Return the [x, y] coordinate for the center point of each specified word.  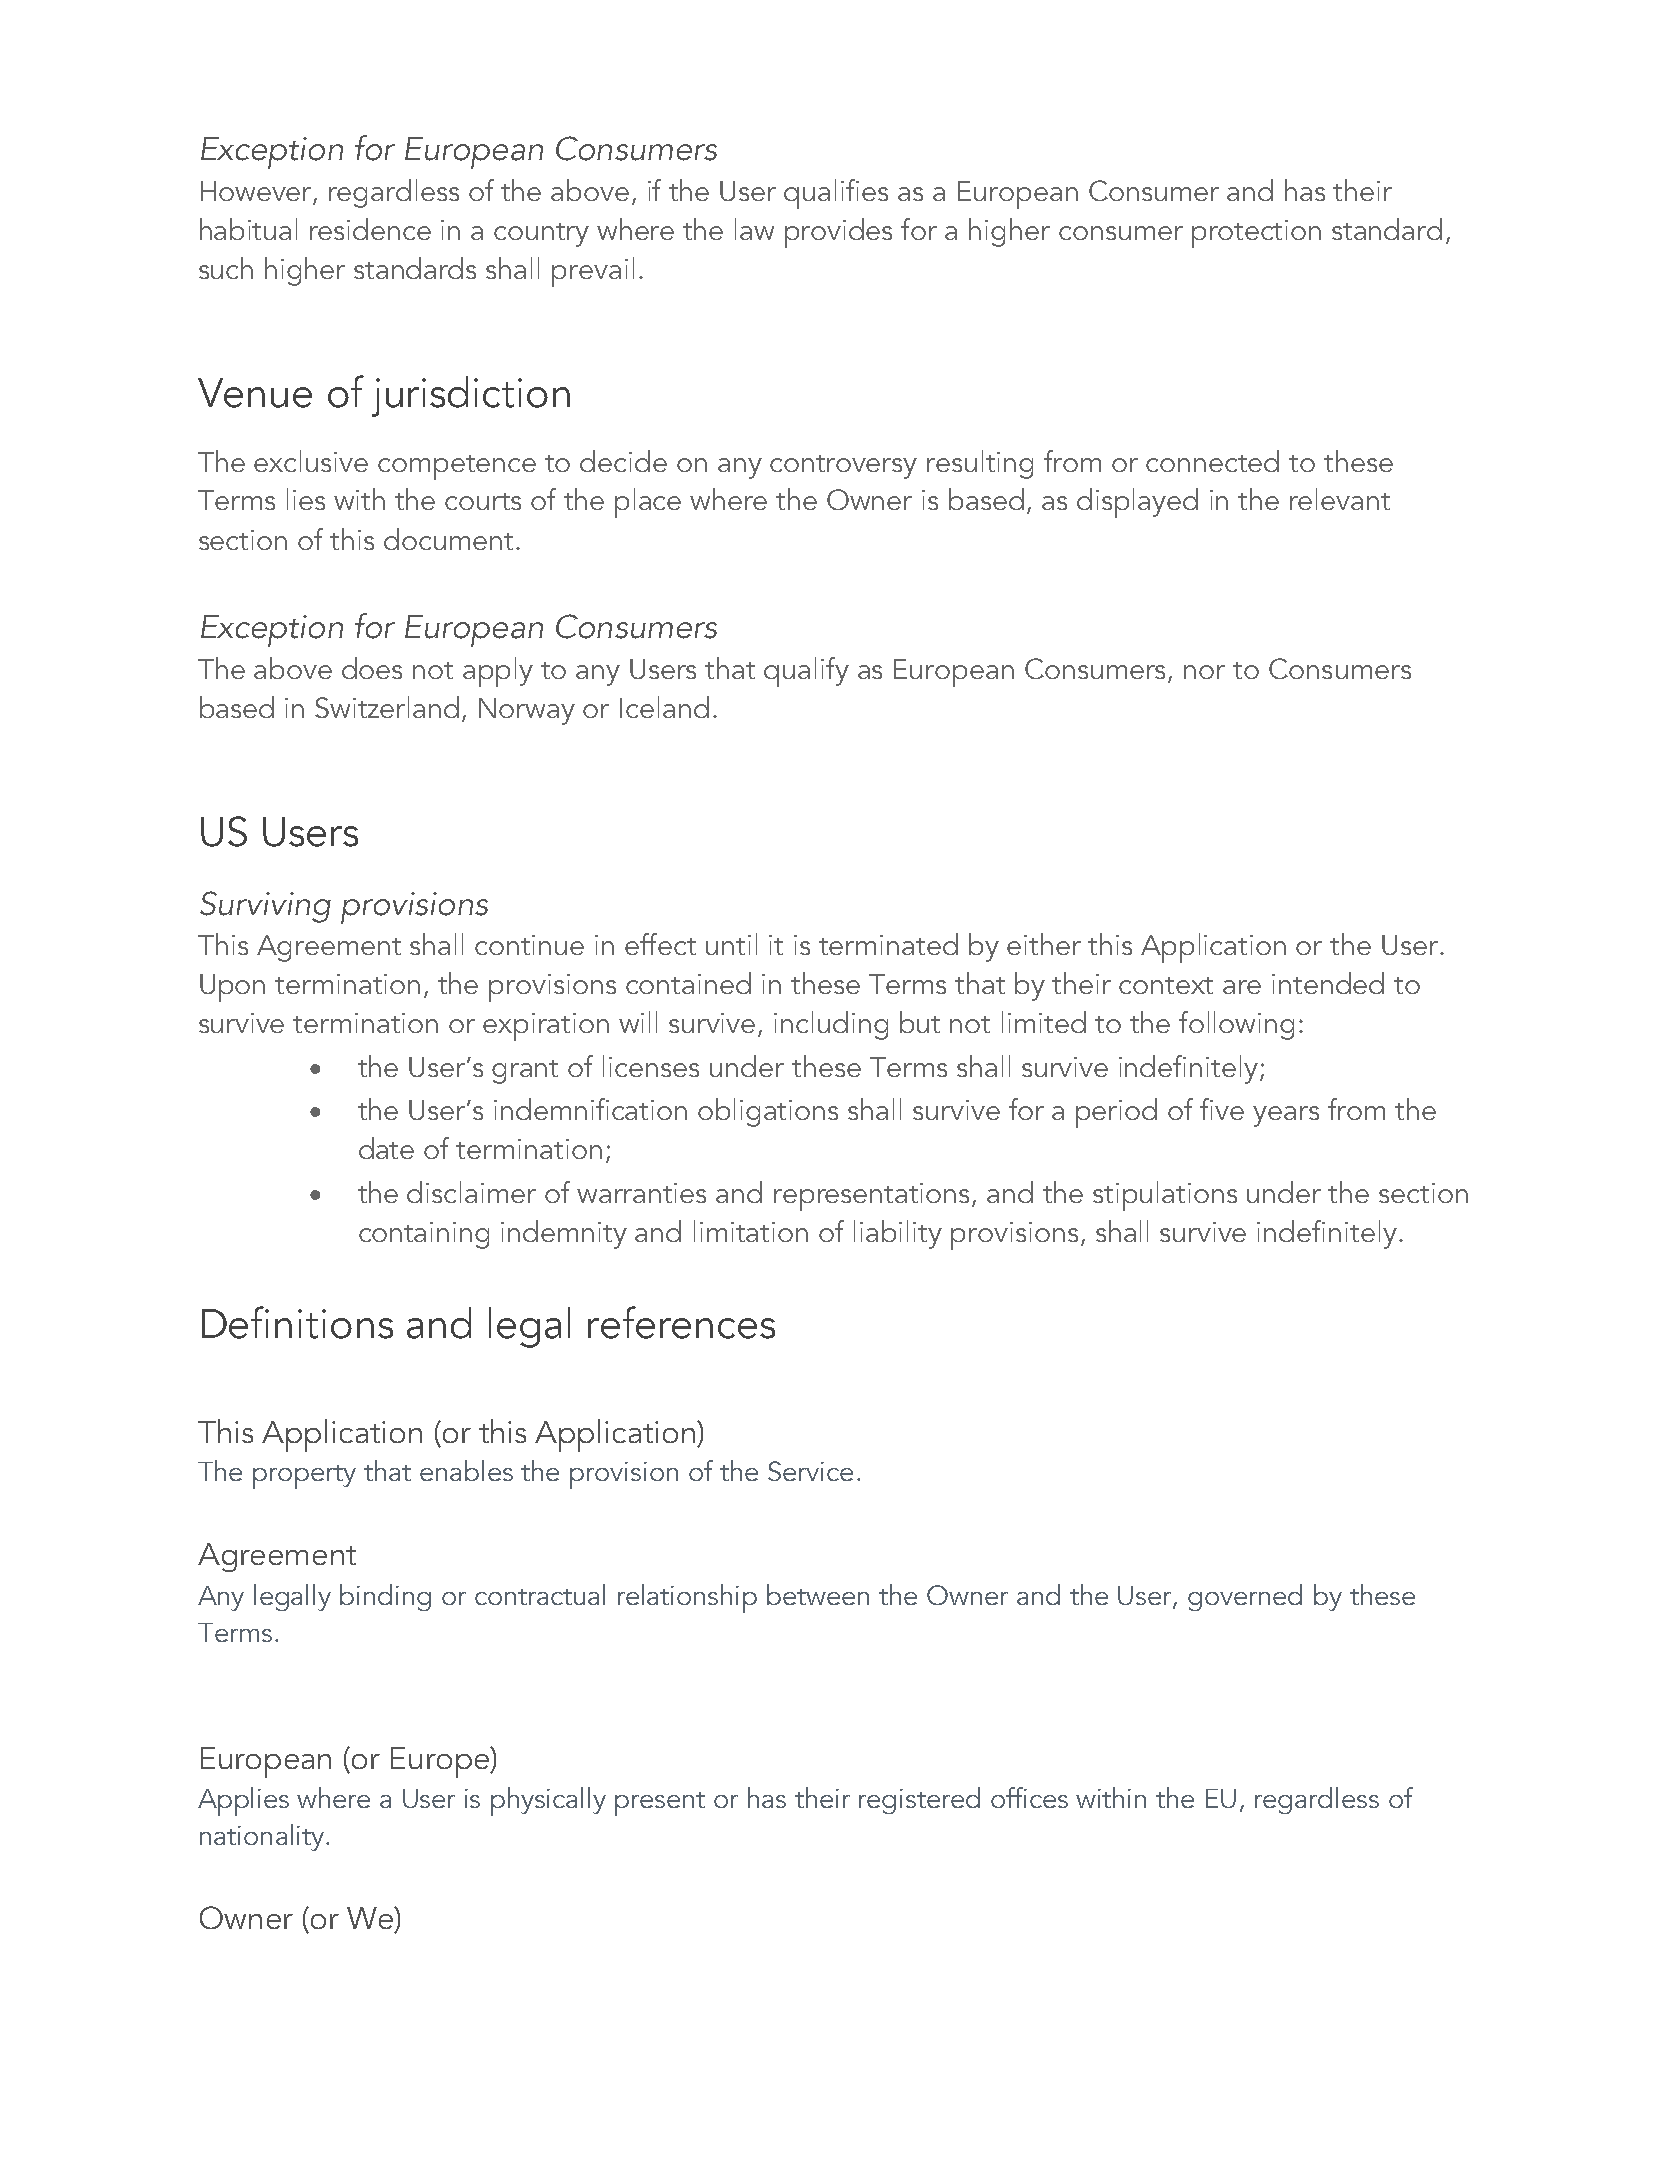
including [831, 1025]
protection [1256, 234]
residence [370, 229]
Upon [232, 988]
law [754, 229]
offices [1029, 1797]
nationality [262, 1837]
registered [919, 1800]
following [1236, 1025]
